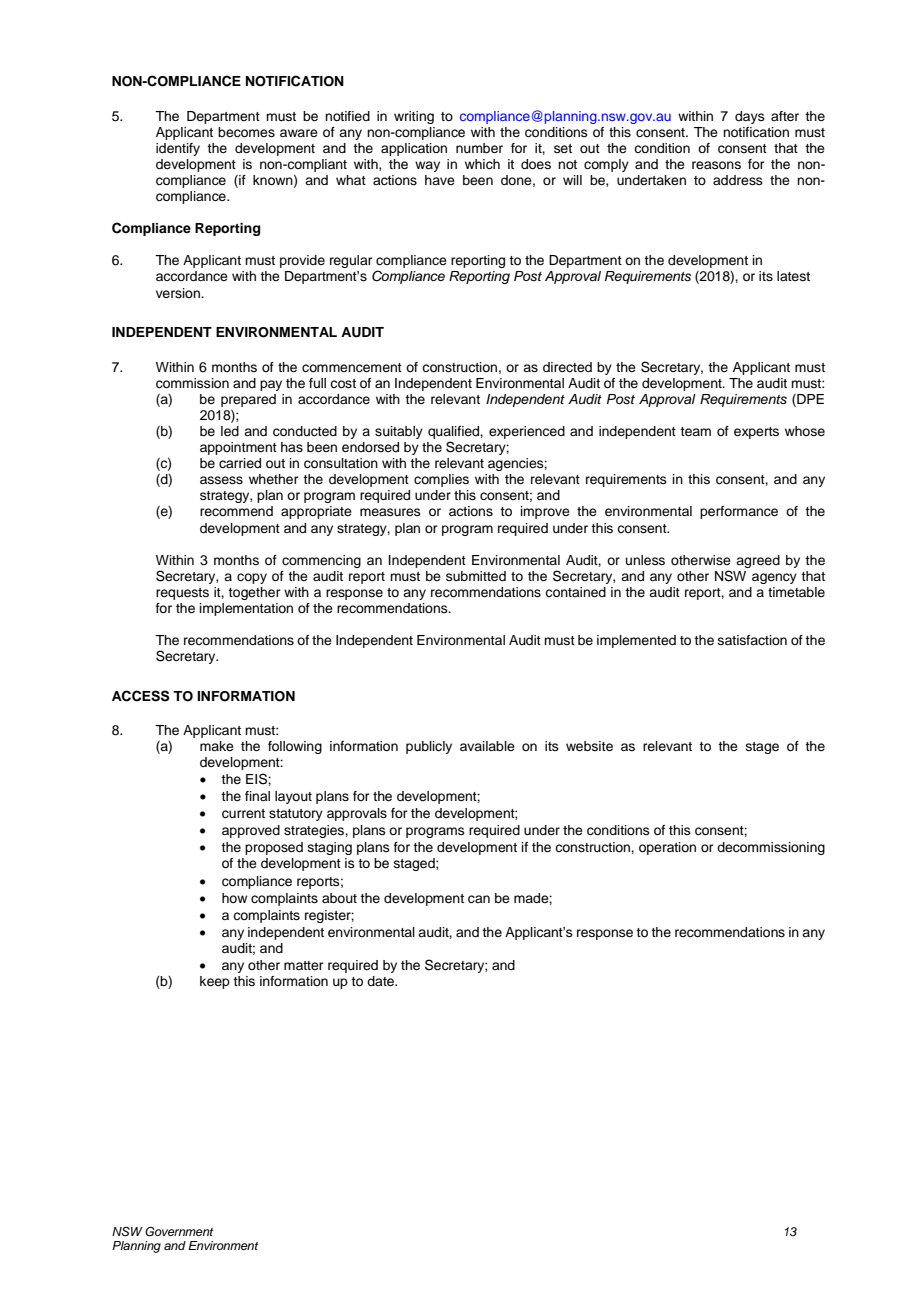  Describe the element at coordinates (487, 746) in the screenshot. I see `available` at that location.
